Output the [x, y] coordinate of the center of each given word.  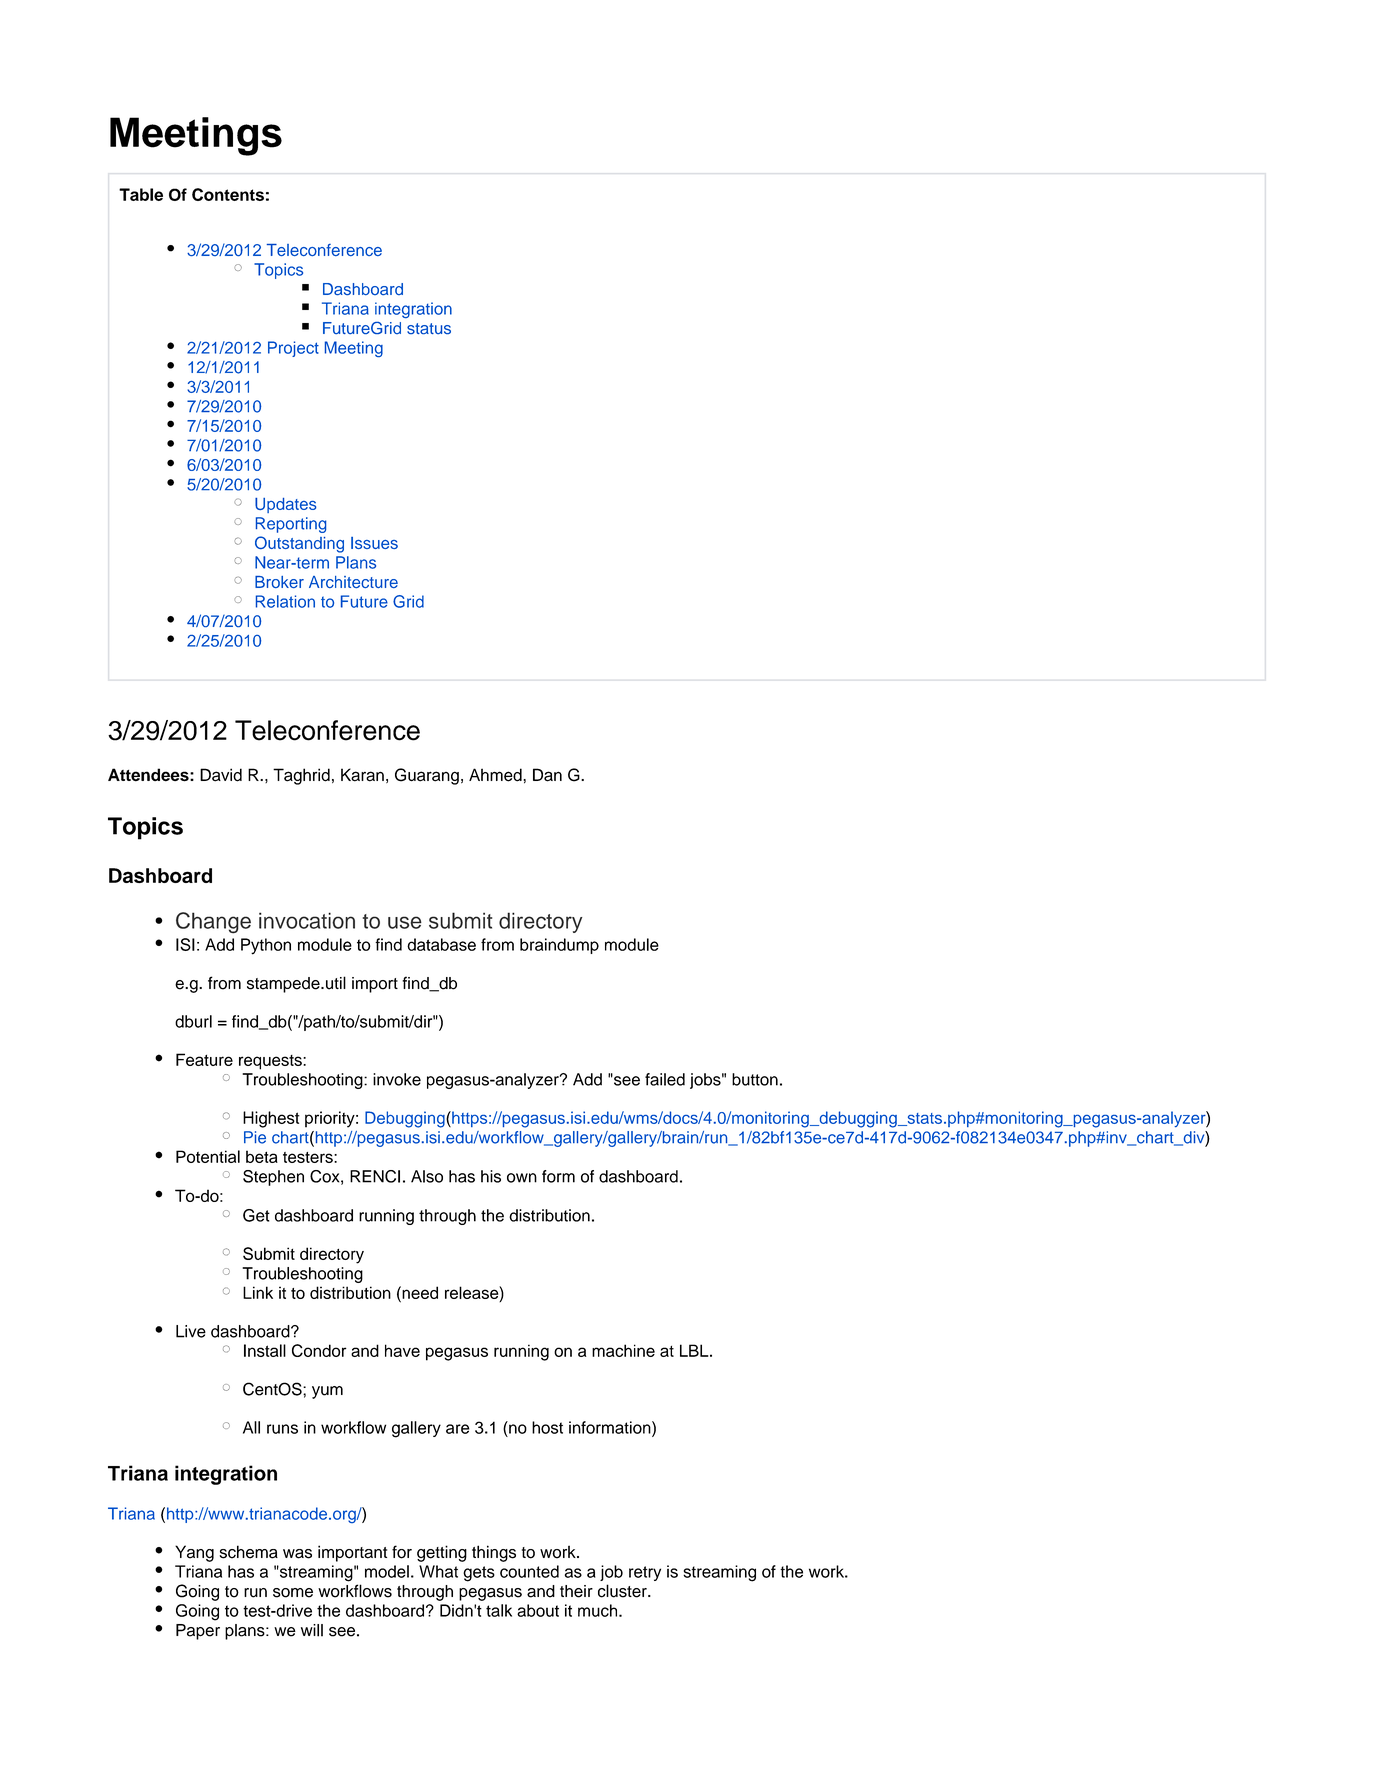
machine [623, 1350]
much [599, 1610]
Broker [279, 582]
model [387, 1571]
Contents [228, 194]
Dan [547, 775]
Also [427, 1176]
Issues [374, 543]
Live [191, 1331]
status [429, 329]
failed [665, 1079]
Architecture [353, 582]
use [405, 922]
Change [213, 923]
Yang [194, 1553]
